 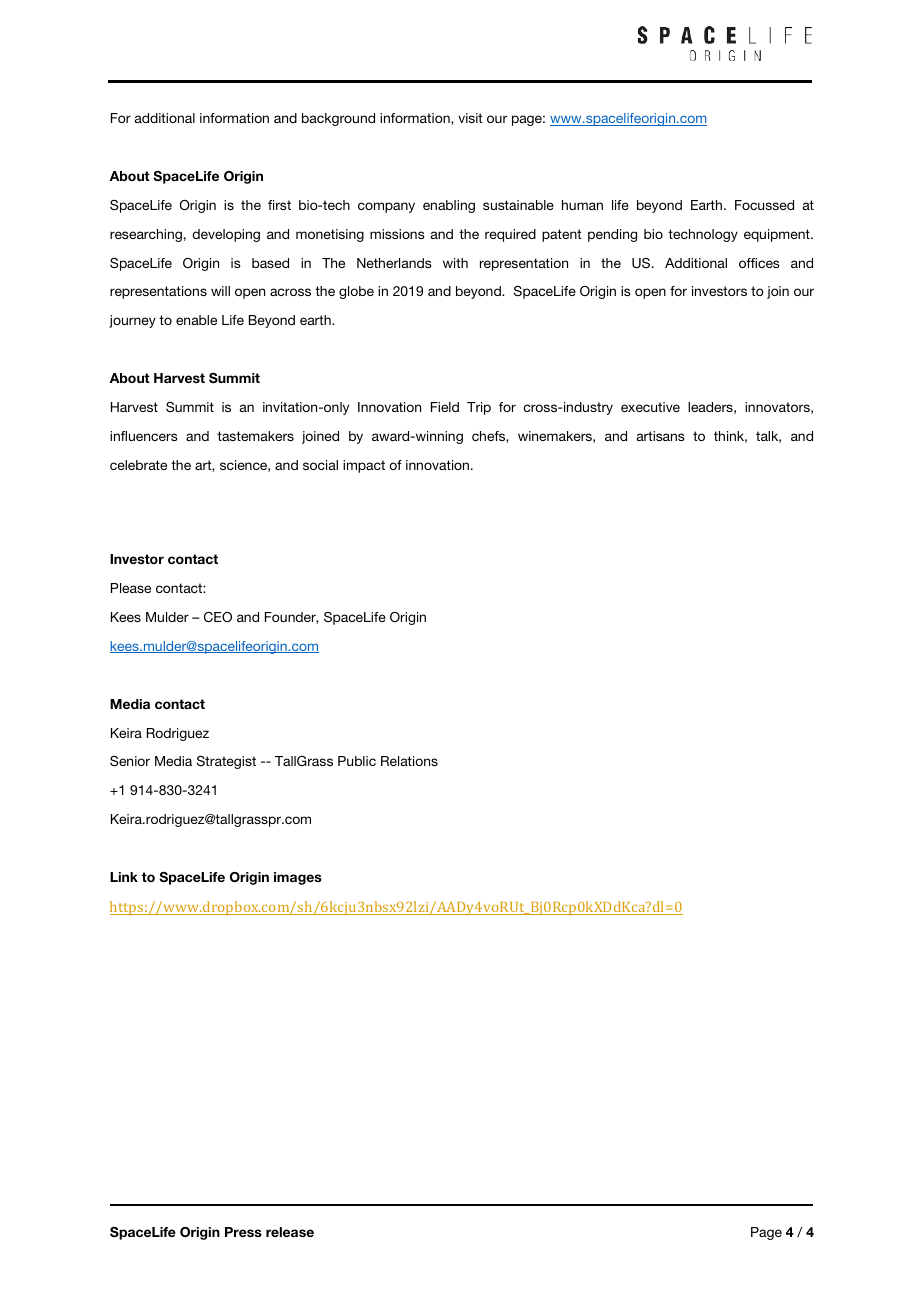 I want to click on images, so click(x=298, y=878).
